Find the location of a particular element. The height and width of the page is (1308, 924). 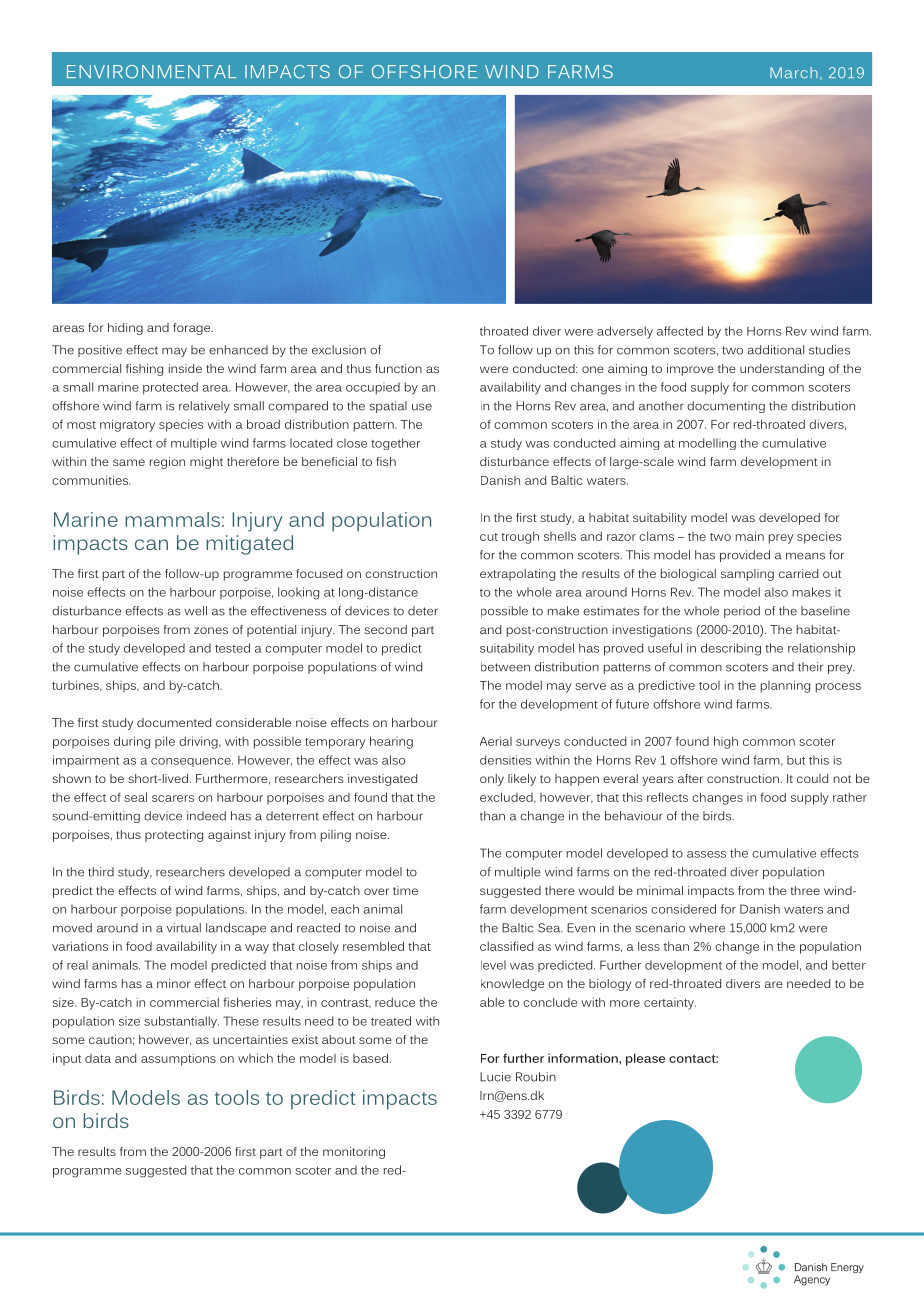

Lucie is located at coordinates (495, 1077).
